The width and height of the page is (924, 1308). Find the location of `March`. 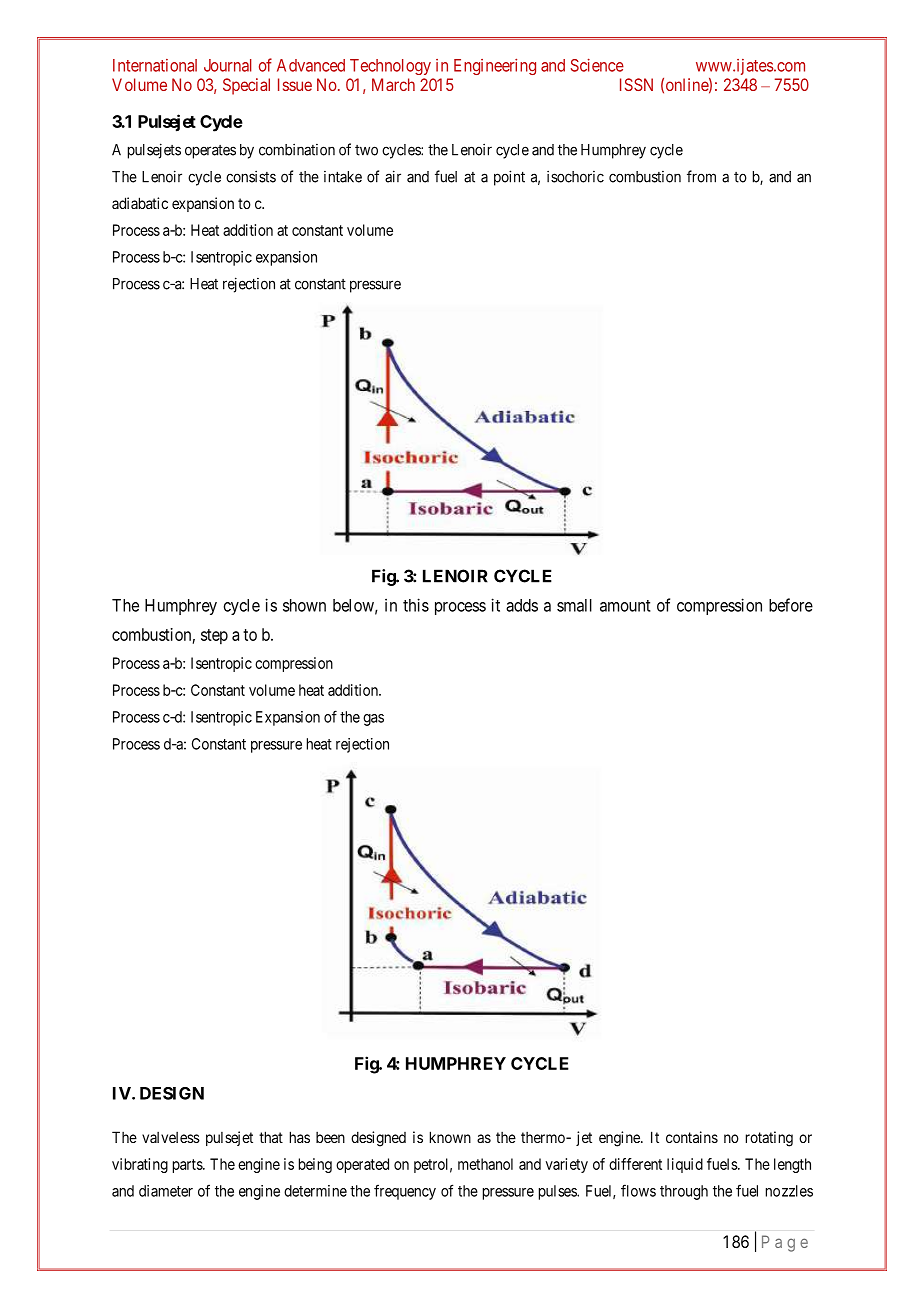

March is located at coordinates (393, 84).
